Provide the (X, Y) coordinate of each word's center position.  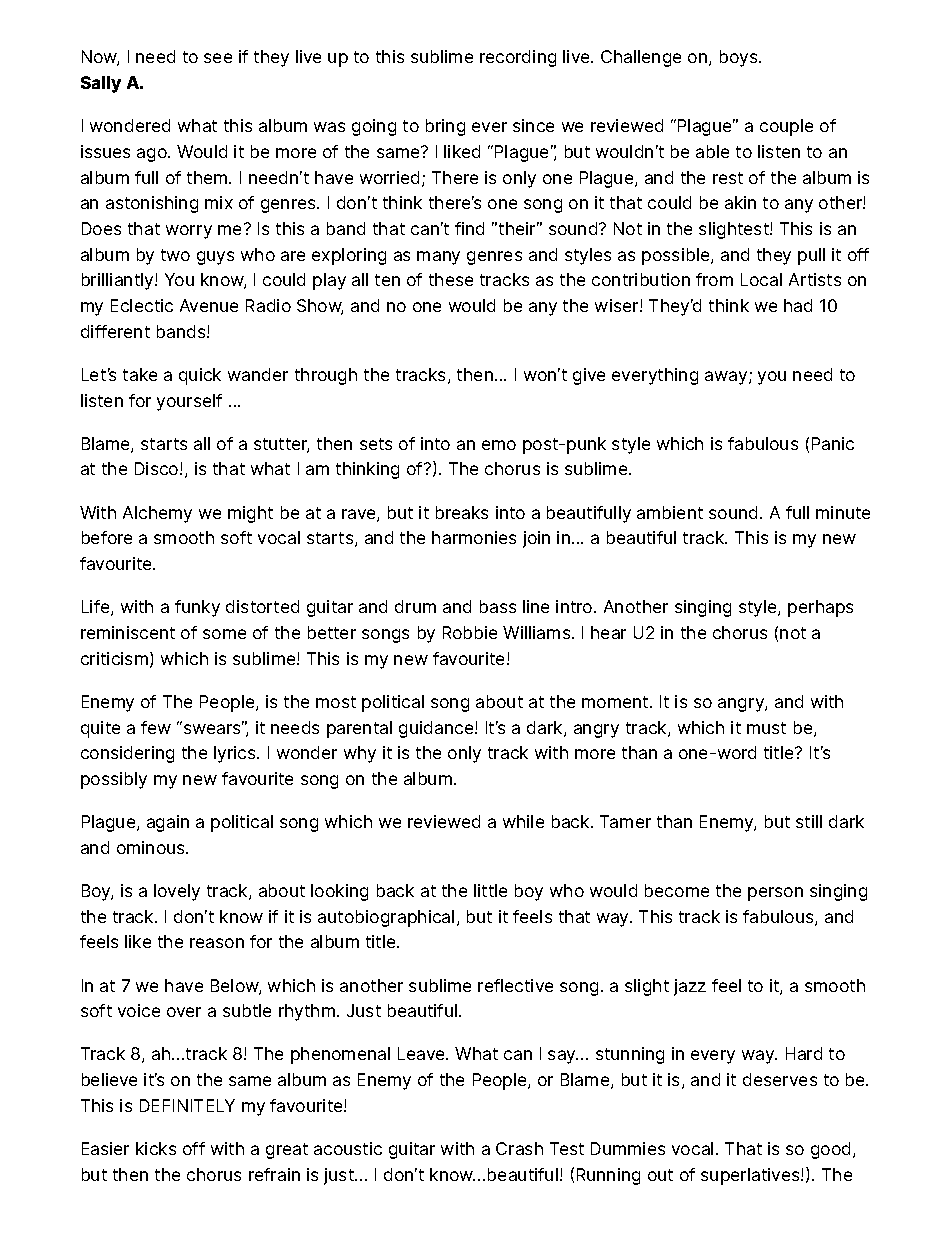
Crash (519, 1148)
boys (740, 58)
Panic (833, 443)
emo (499, 445)
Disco (158, 468)
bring (445, 127)
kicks (156, 1148)
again (168, 823)
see (218, 58)
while (523, 821)
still (809, 821)
